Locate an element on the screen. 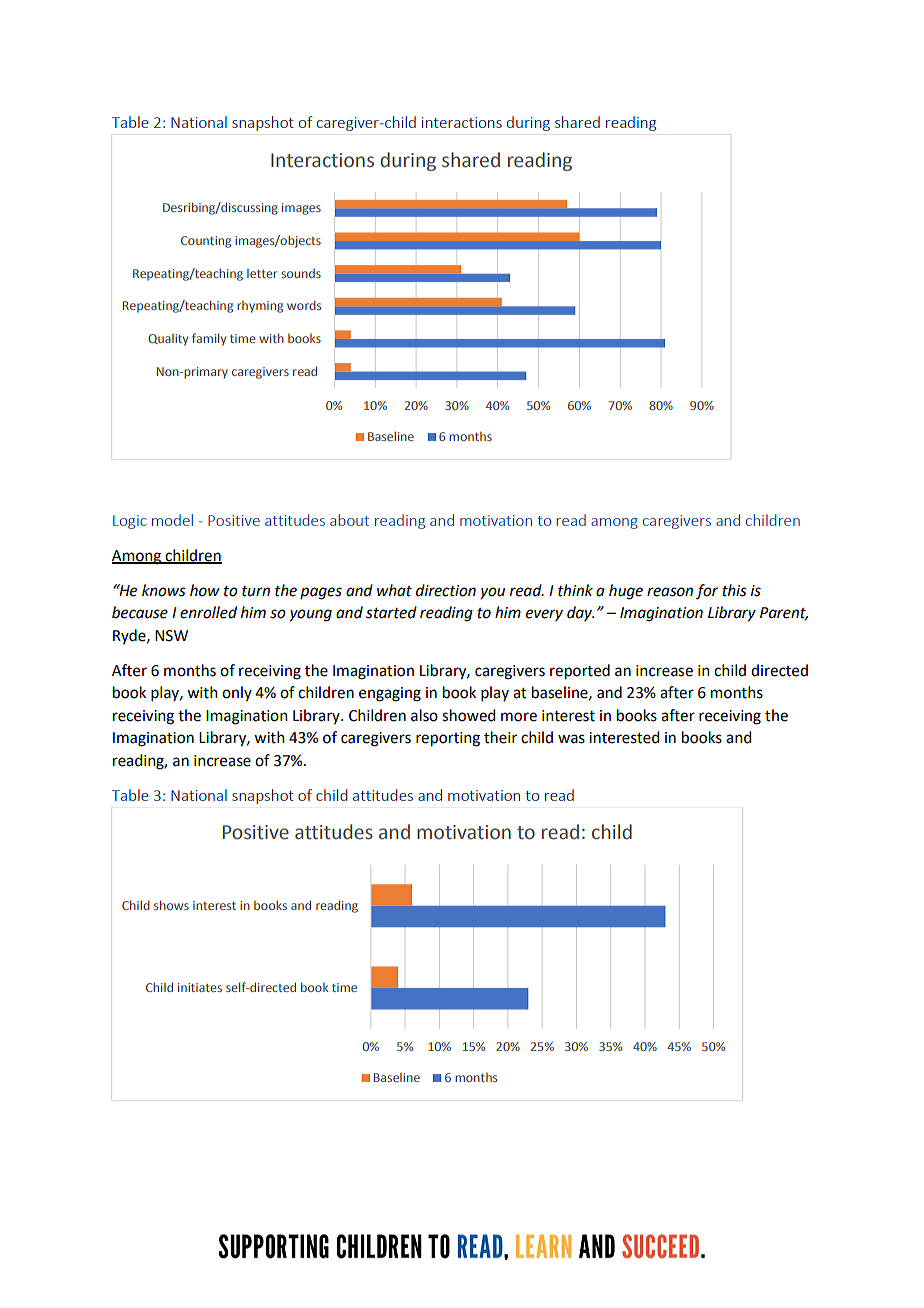 This screenshot has width=924, height=1308. reporting is located at coordinates (448, 739).
